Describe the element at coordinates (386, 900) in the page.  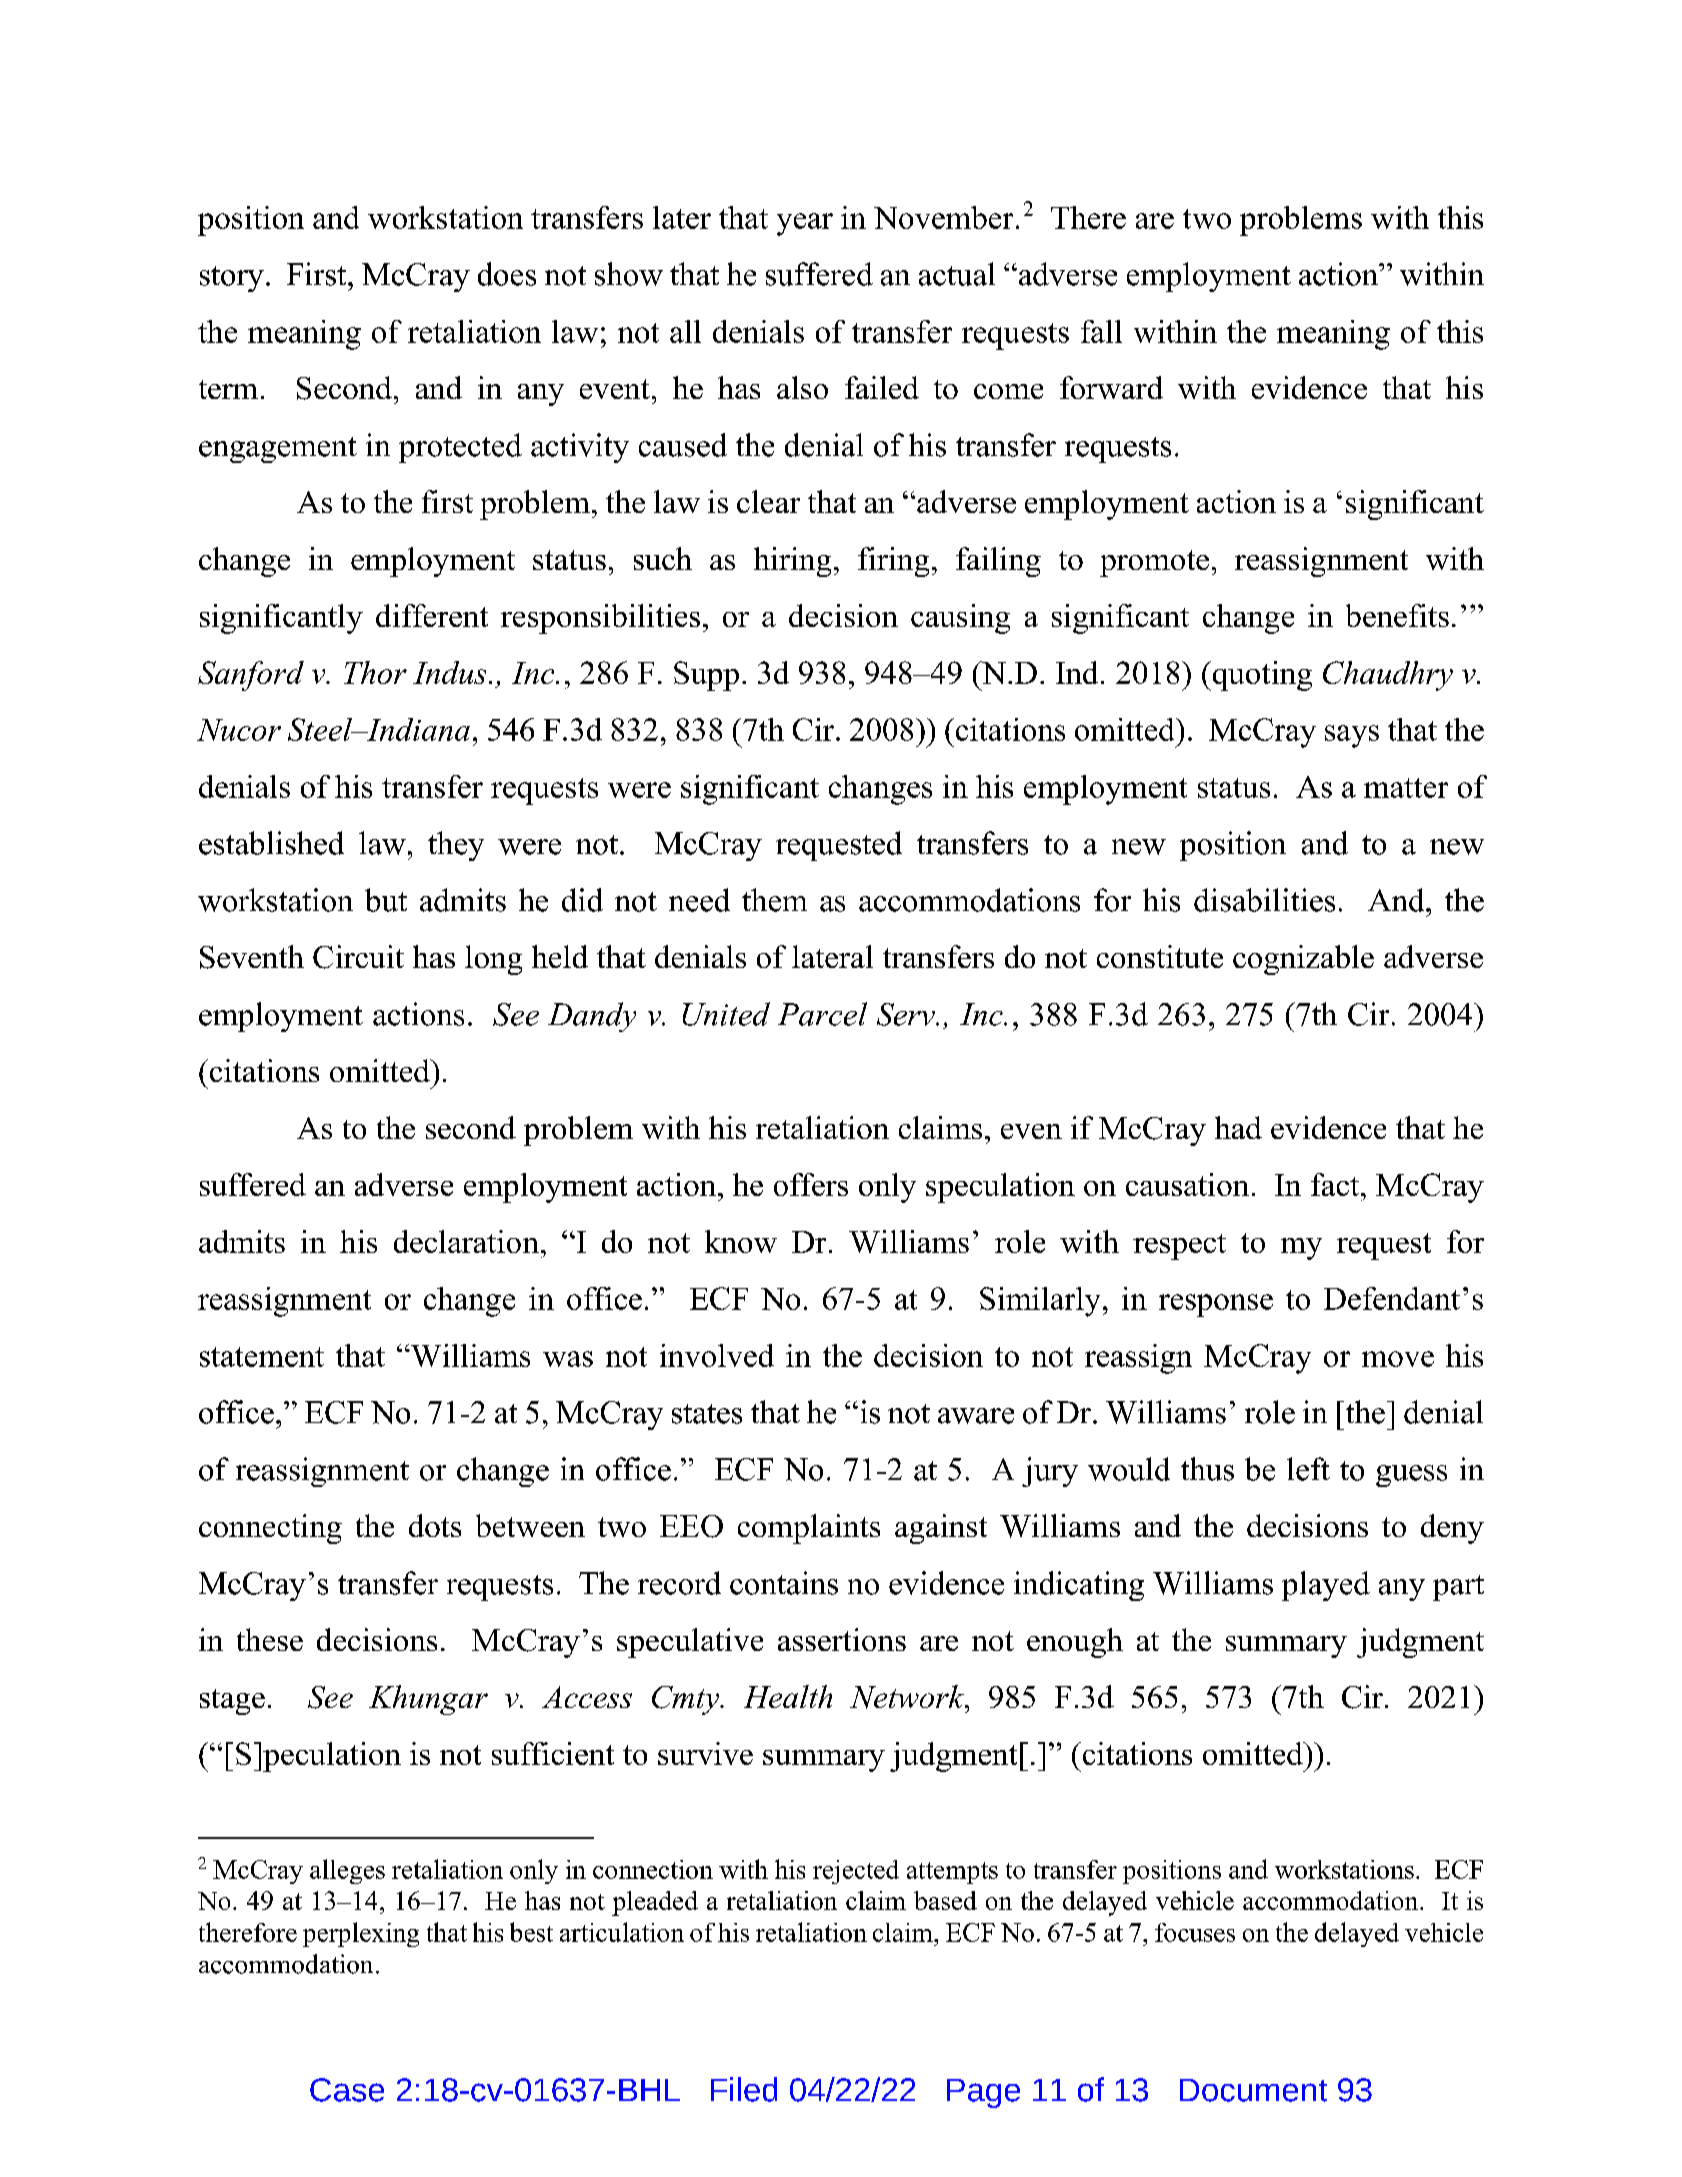
I see `but` at that location.
